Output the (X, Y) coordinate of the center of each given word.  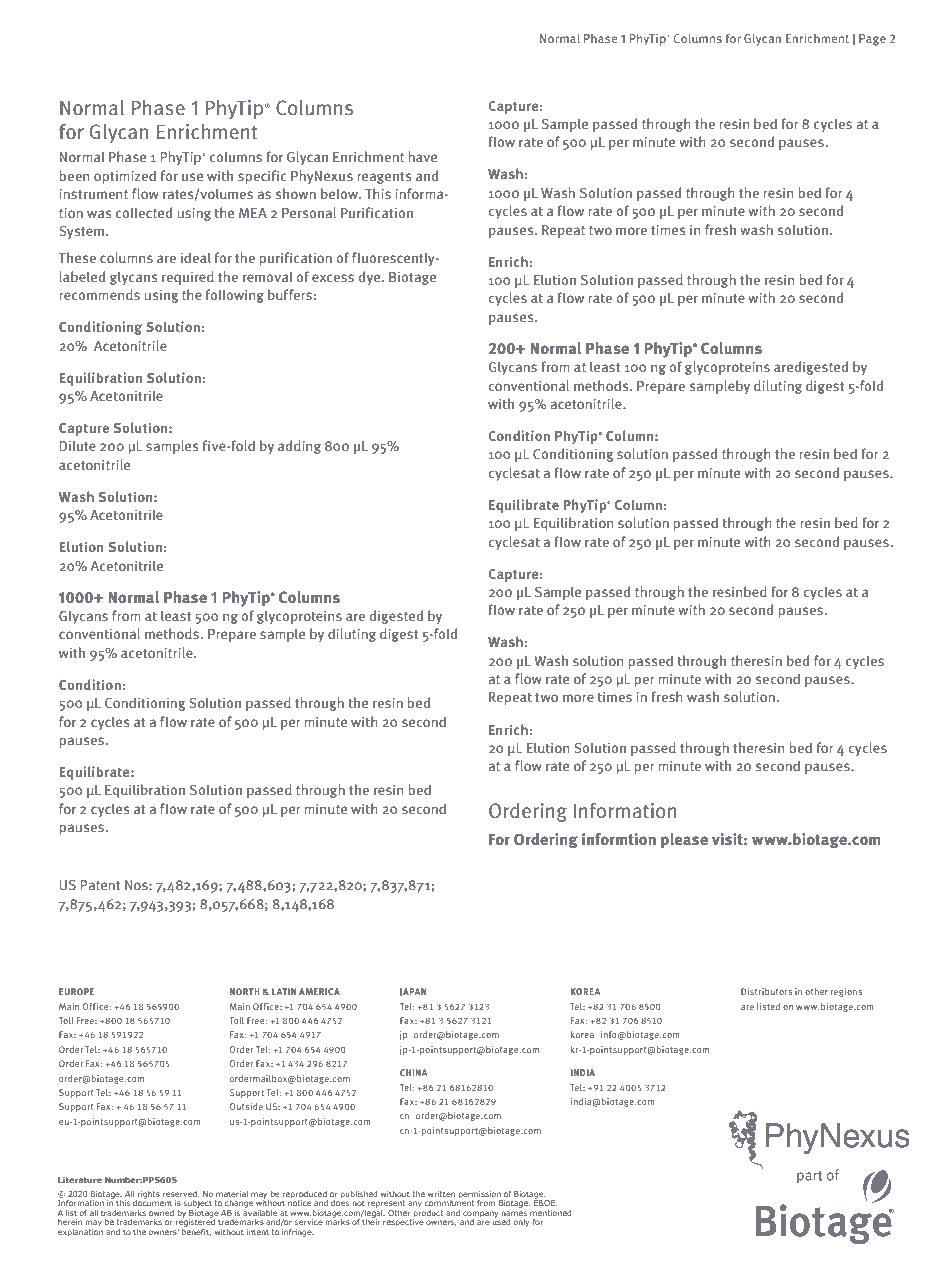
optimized (125, 177)
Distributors (766, 991)
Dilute (78, 446)
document (152, 1202)
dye (371, 278)
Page (872, 40)
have (423, 156)
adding (299, 447)
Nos (137, 885)
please (684, 841)
